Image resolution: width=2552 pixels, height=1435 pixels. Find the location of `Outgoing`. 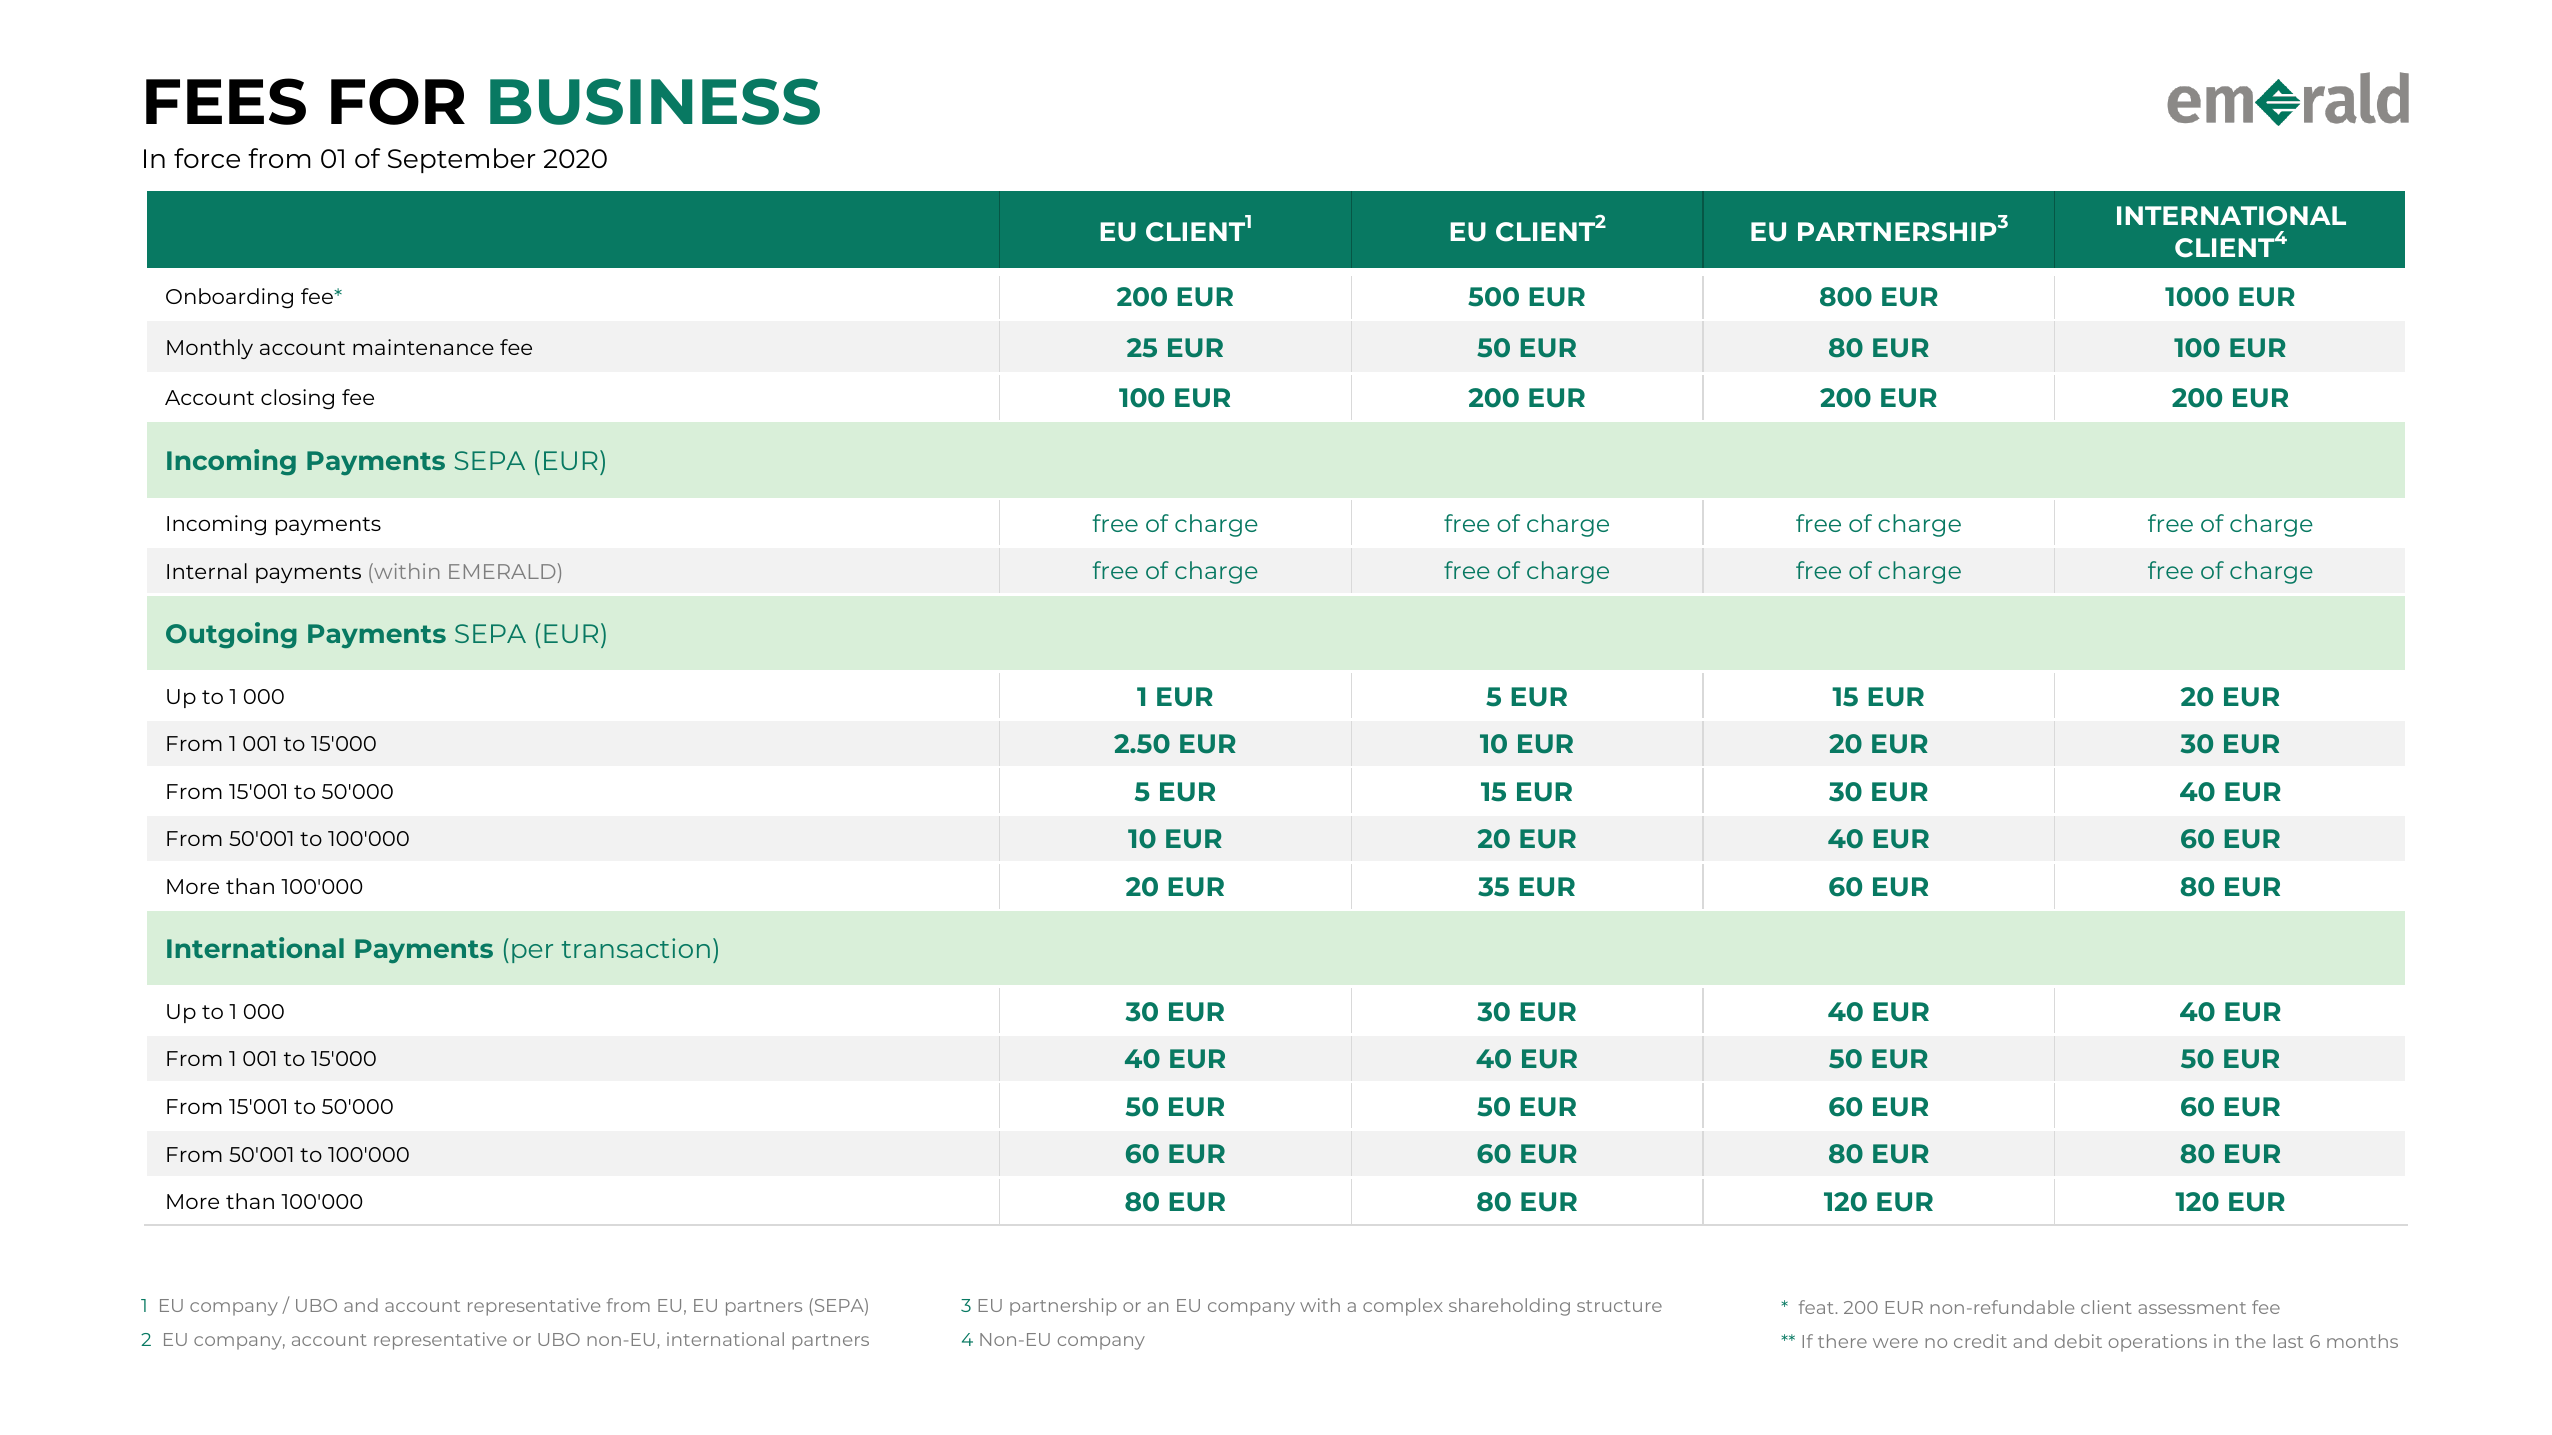

Outgoing is located at coordinates (231, 635).
